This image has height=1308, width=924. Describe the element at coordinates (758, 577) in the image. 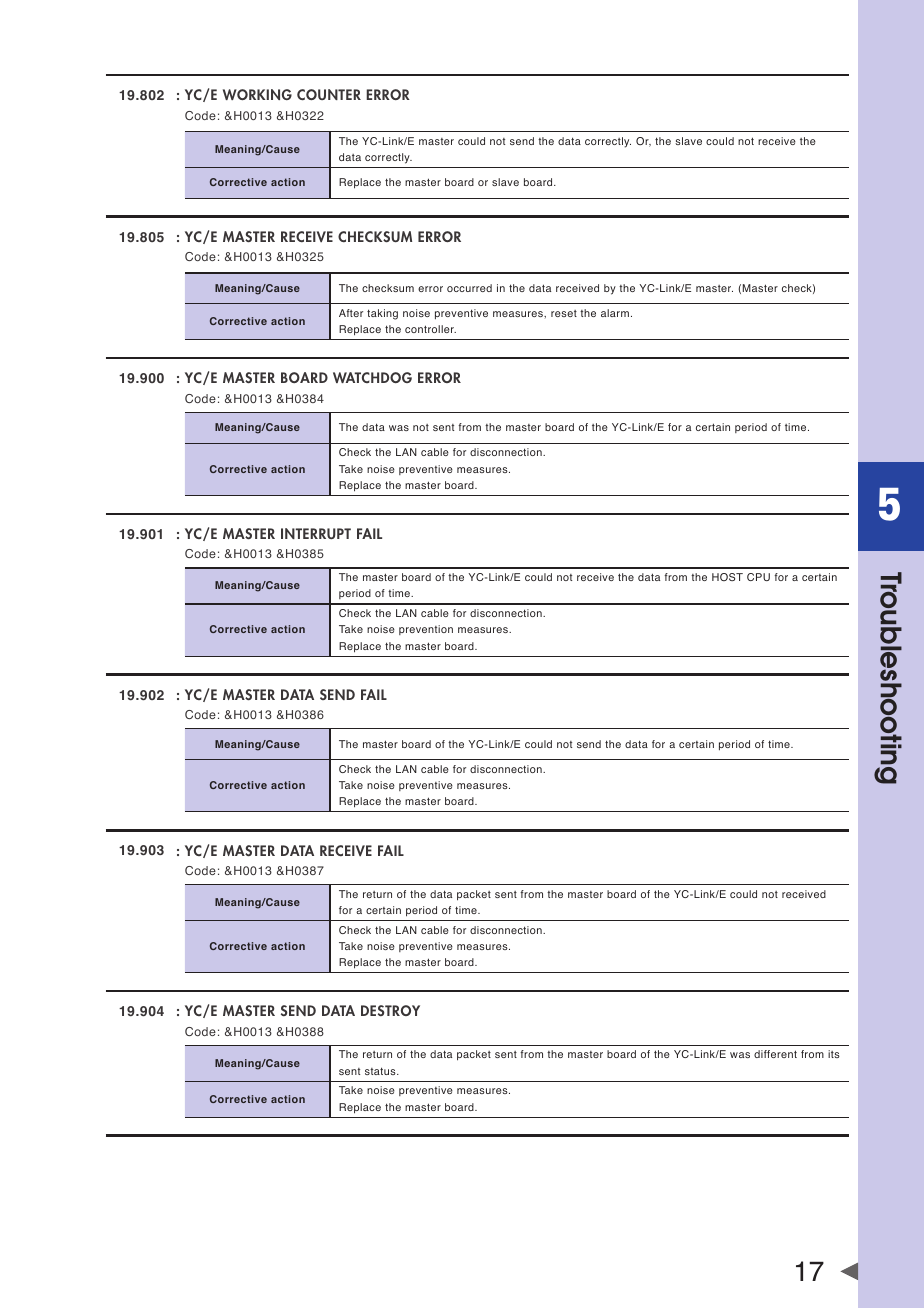

I see `CPU` at that location.
